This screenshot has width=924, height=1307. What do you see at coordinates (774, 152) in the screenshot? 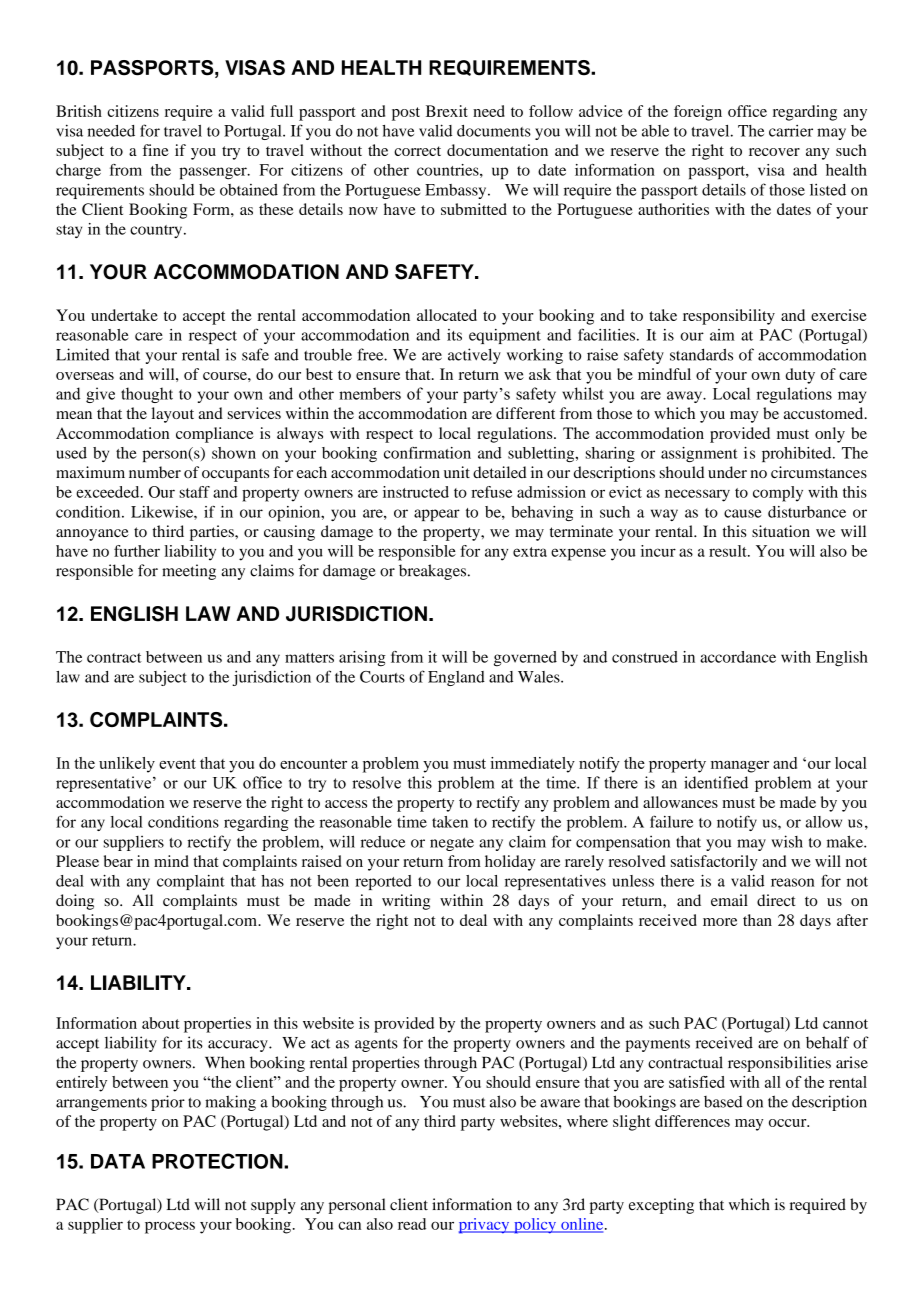
I see `recover` at bounding box center [774, 152].
